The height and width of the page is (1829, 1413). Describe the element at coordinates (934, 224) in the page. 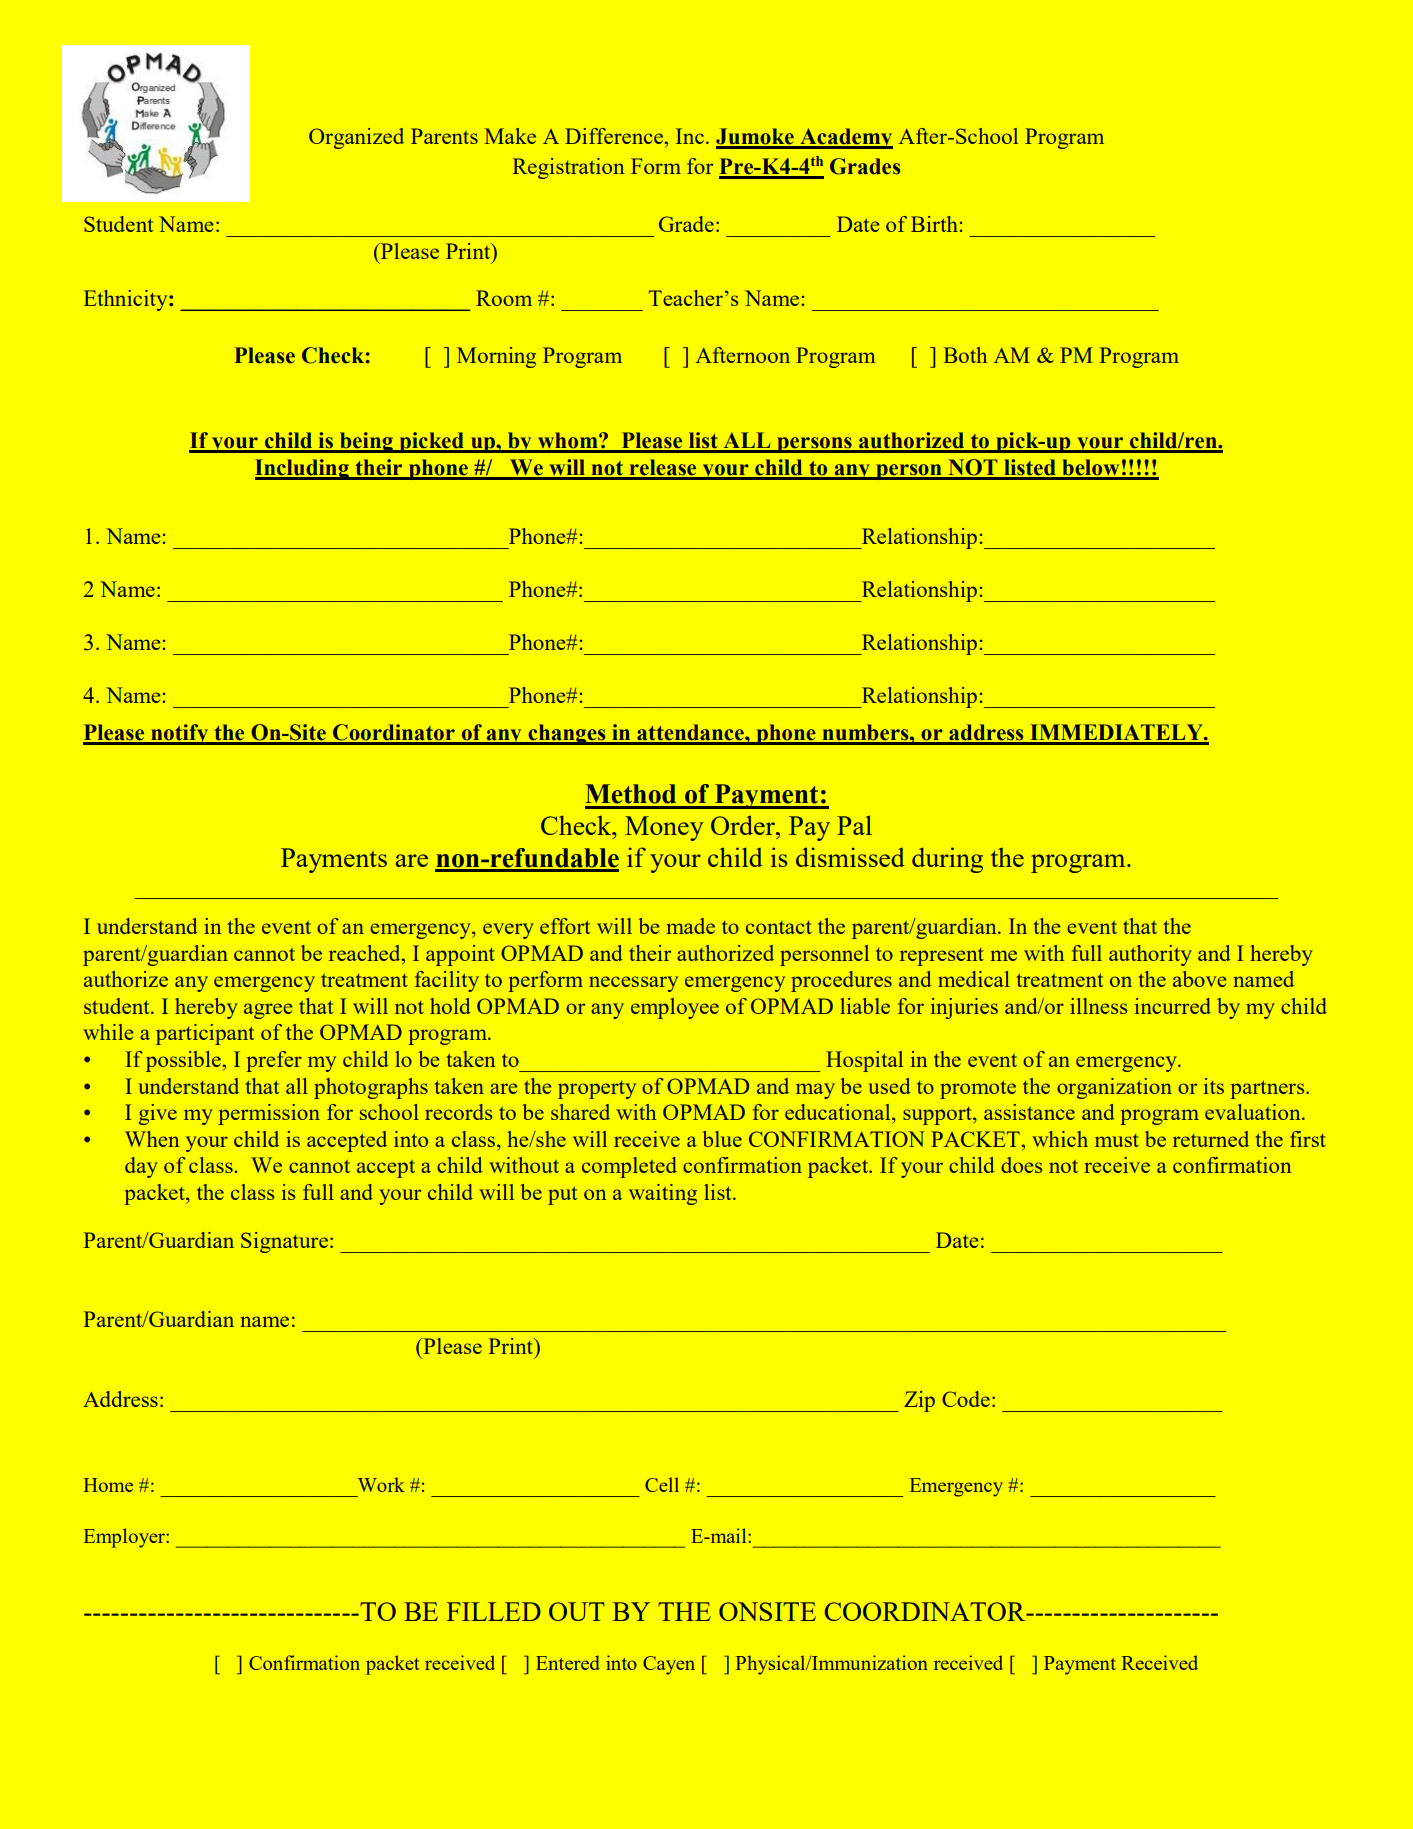

I see `Birth` at that location.
